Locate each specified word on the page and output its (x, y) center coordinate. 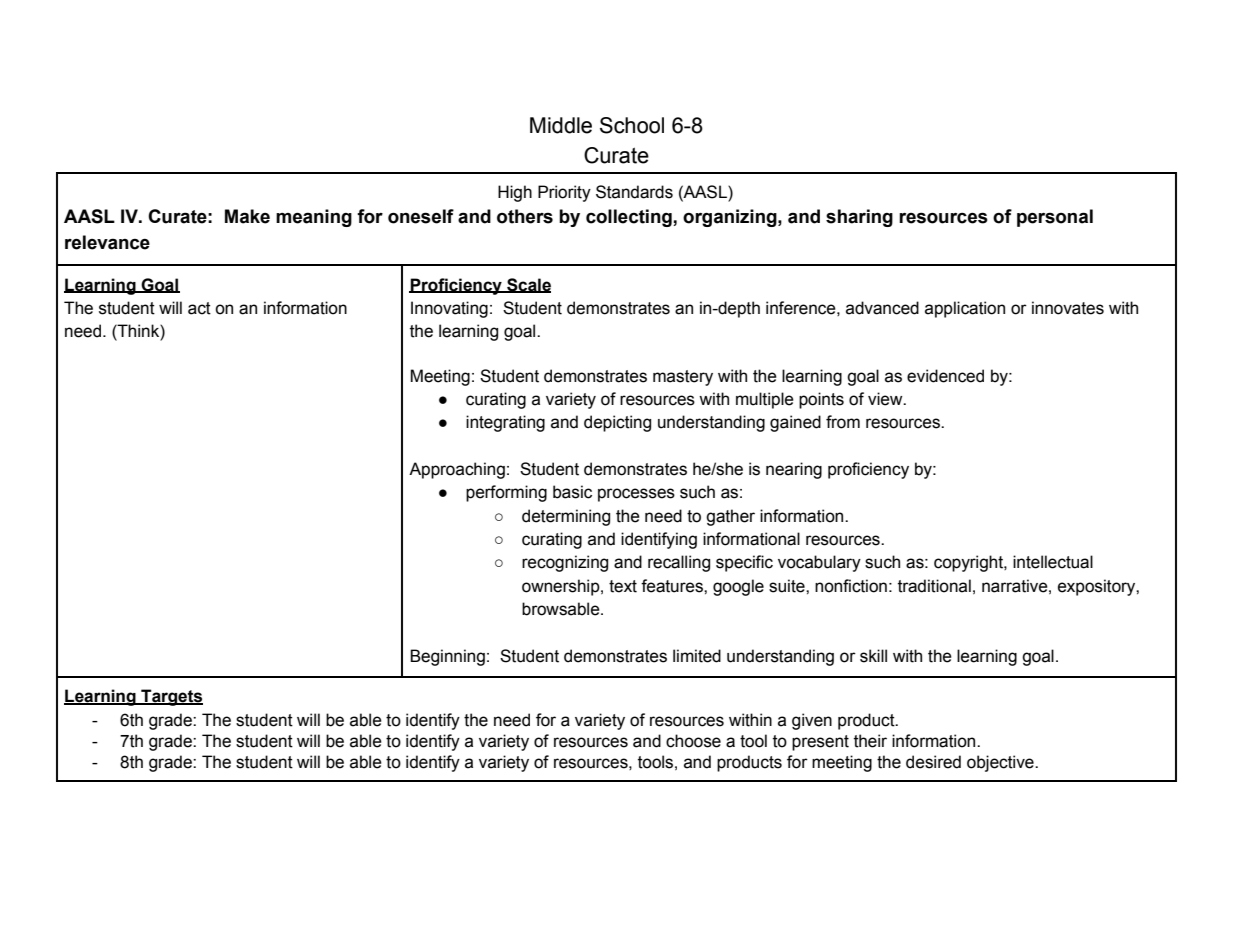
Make (247, 216)
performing (506, 493)
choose (693, 741)
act (199, 308)
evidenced (945, 376)
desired (933, 762)
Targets (171, 697)
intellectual (1053, 562)
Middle (561, 125)
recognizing (565, 563)
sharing (859, 218)
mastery (683, 378)
